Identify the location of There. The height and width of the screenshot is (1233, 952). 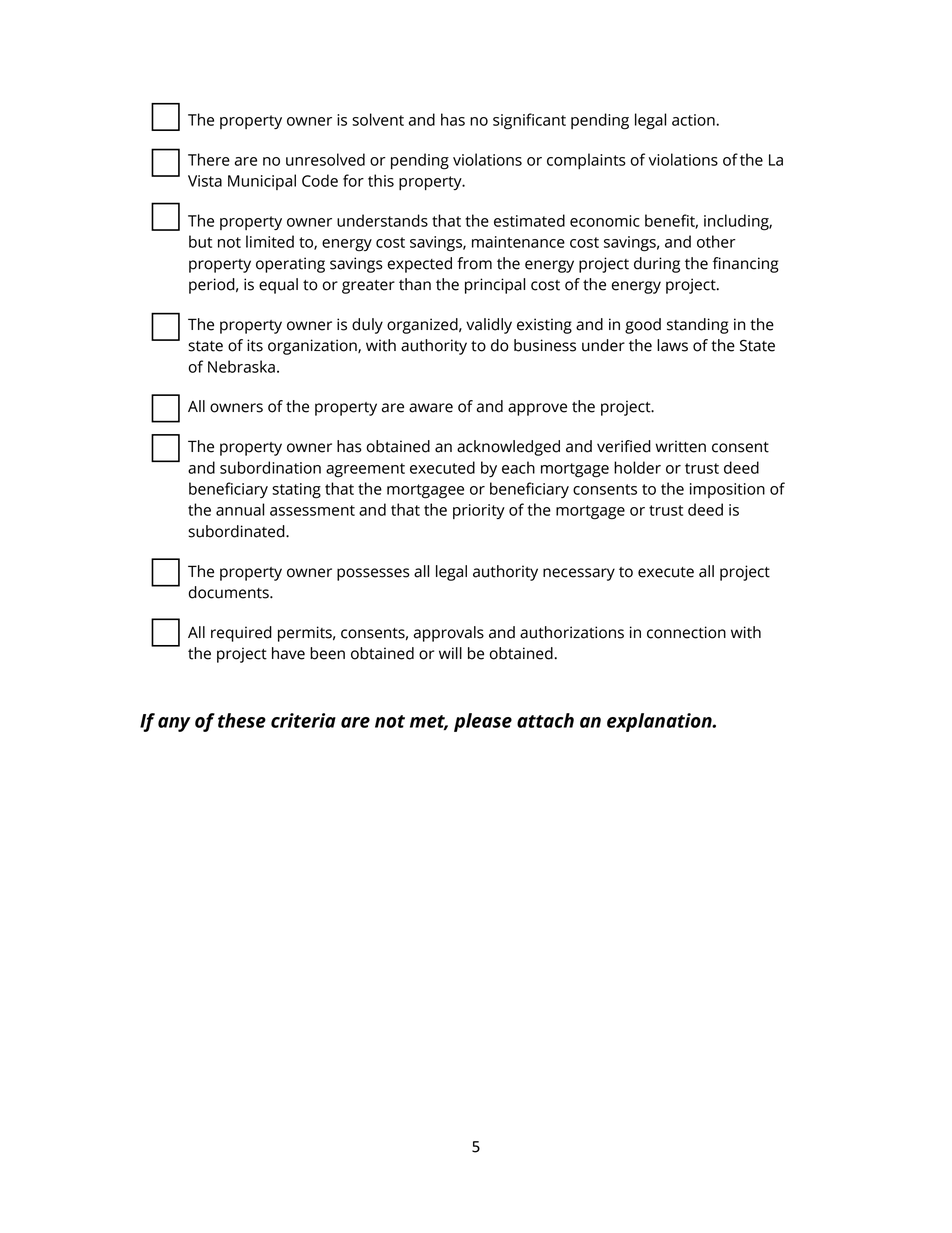
(209, 159).
